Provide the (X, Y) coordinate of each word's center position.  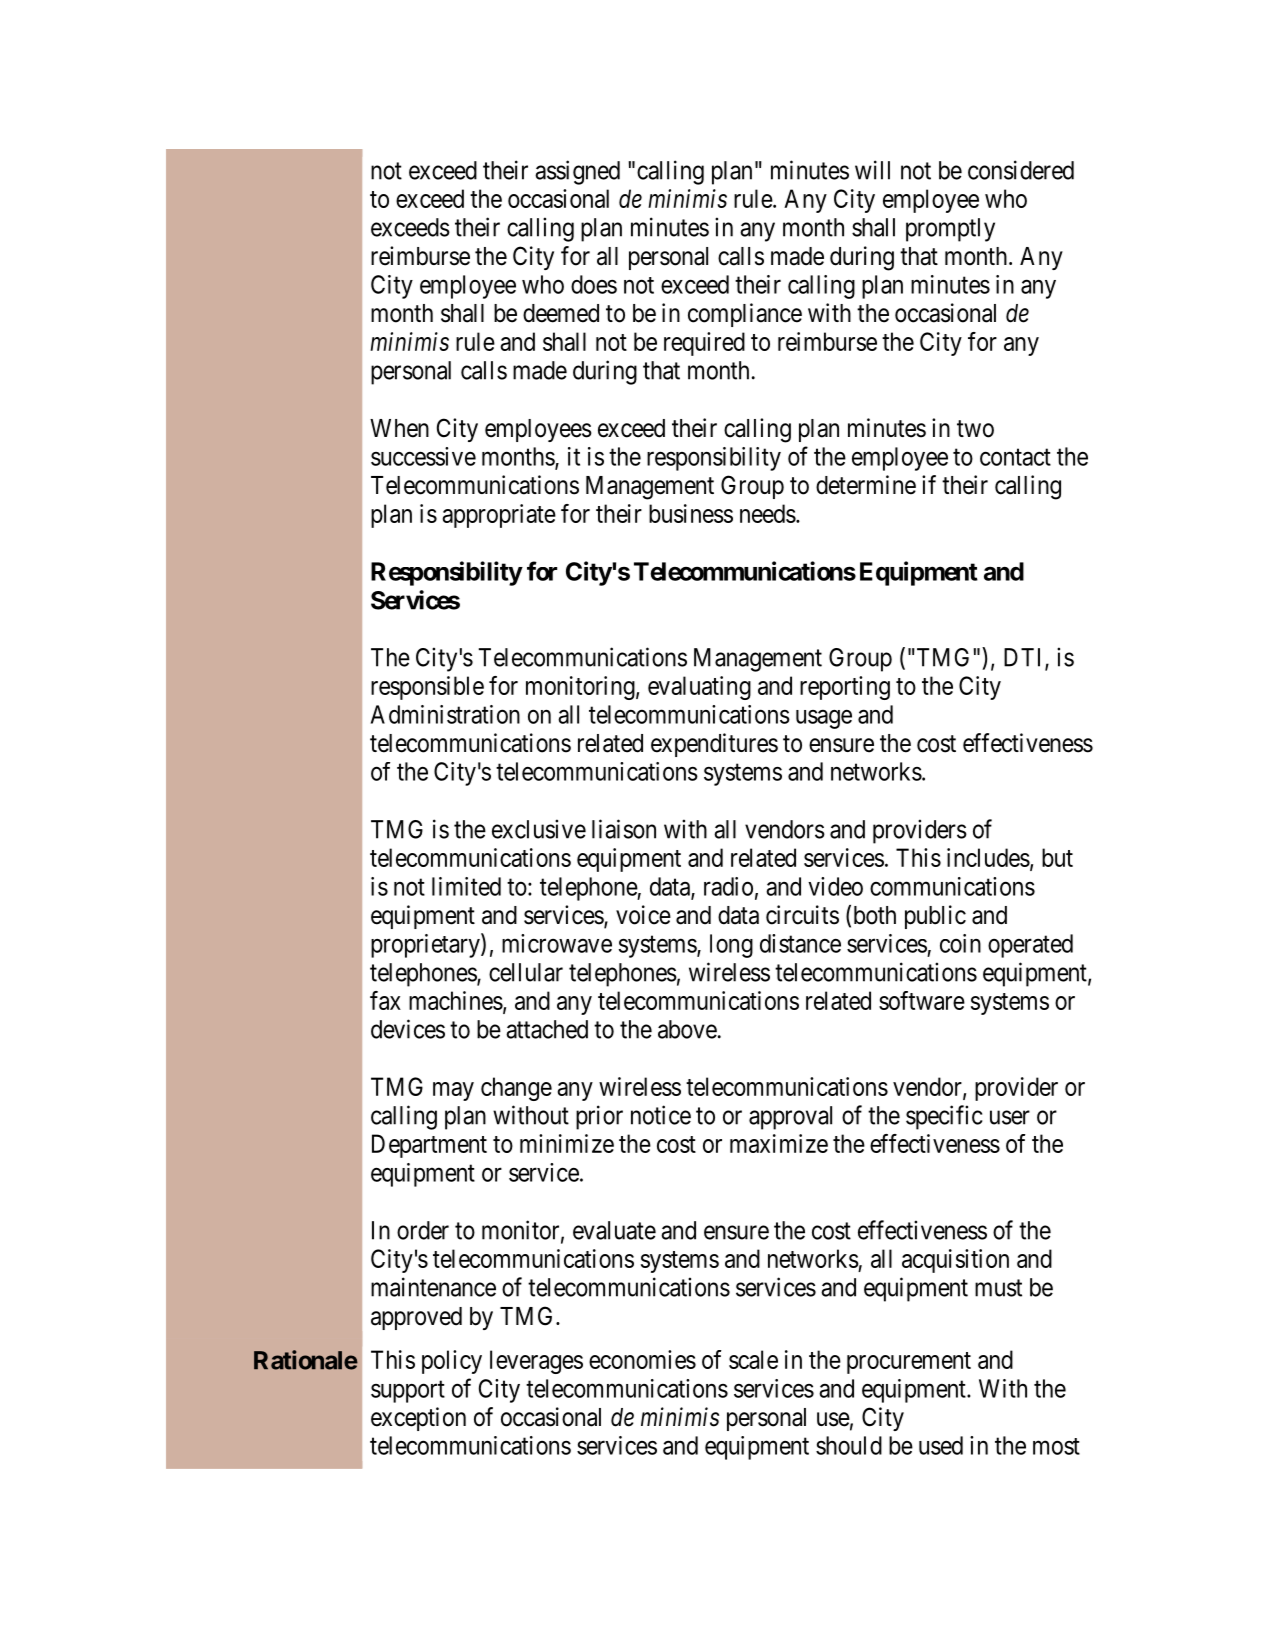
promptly (950, 230)
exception (418, 1419)
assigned (577, 172)
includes (988, 857)
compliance (745, 315)
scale (753, 1359)
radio (728, 886)
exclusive (539, 829)
